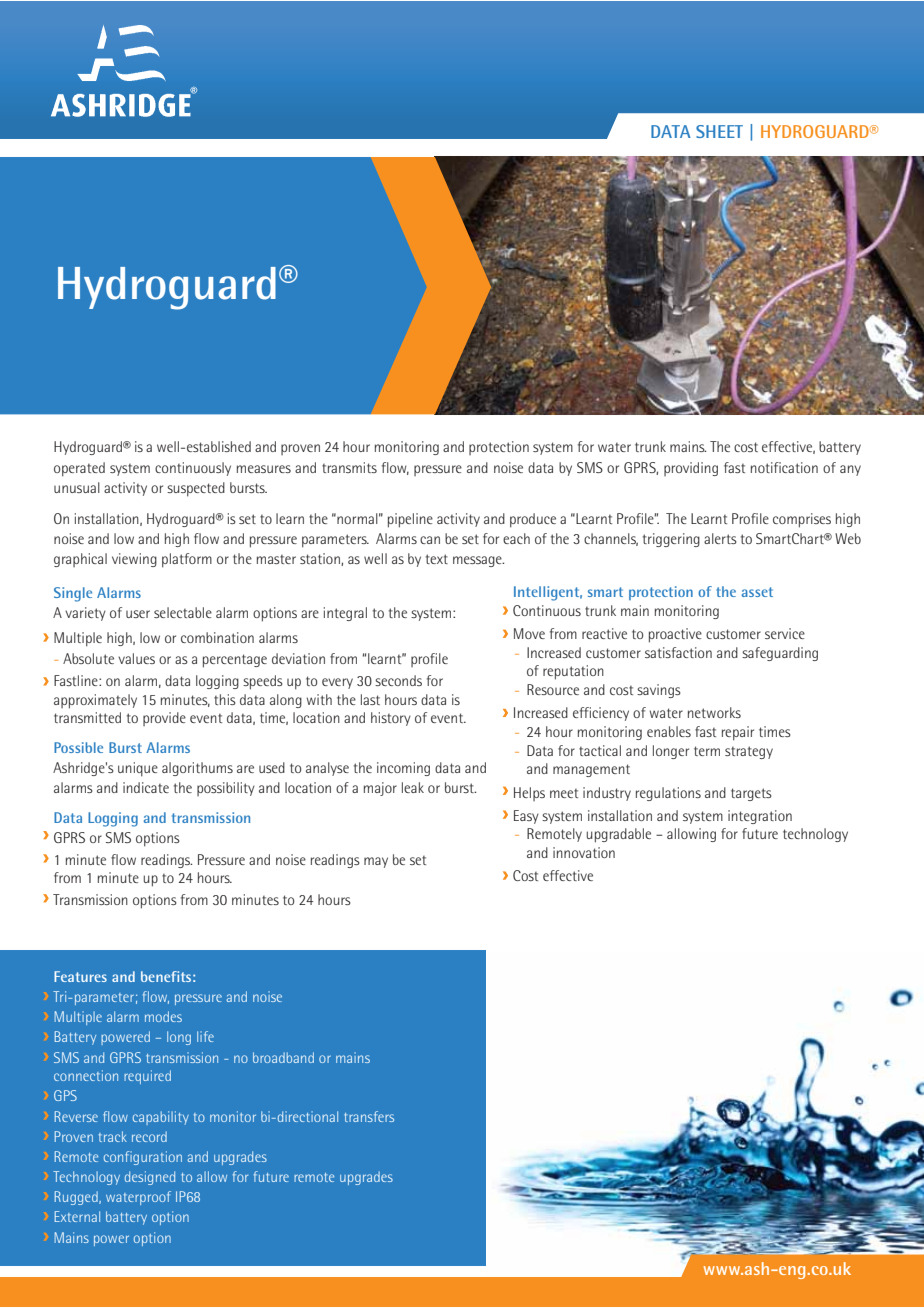 The width and height of the image is (924, 1308). I want to click on transfers, so click(369, 1116).
